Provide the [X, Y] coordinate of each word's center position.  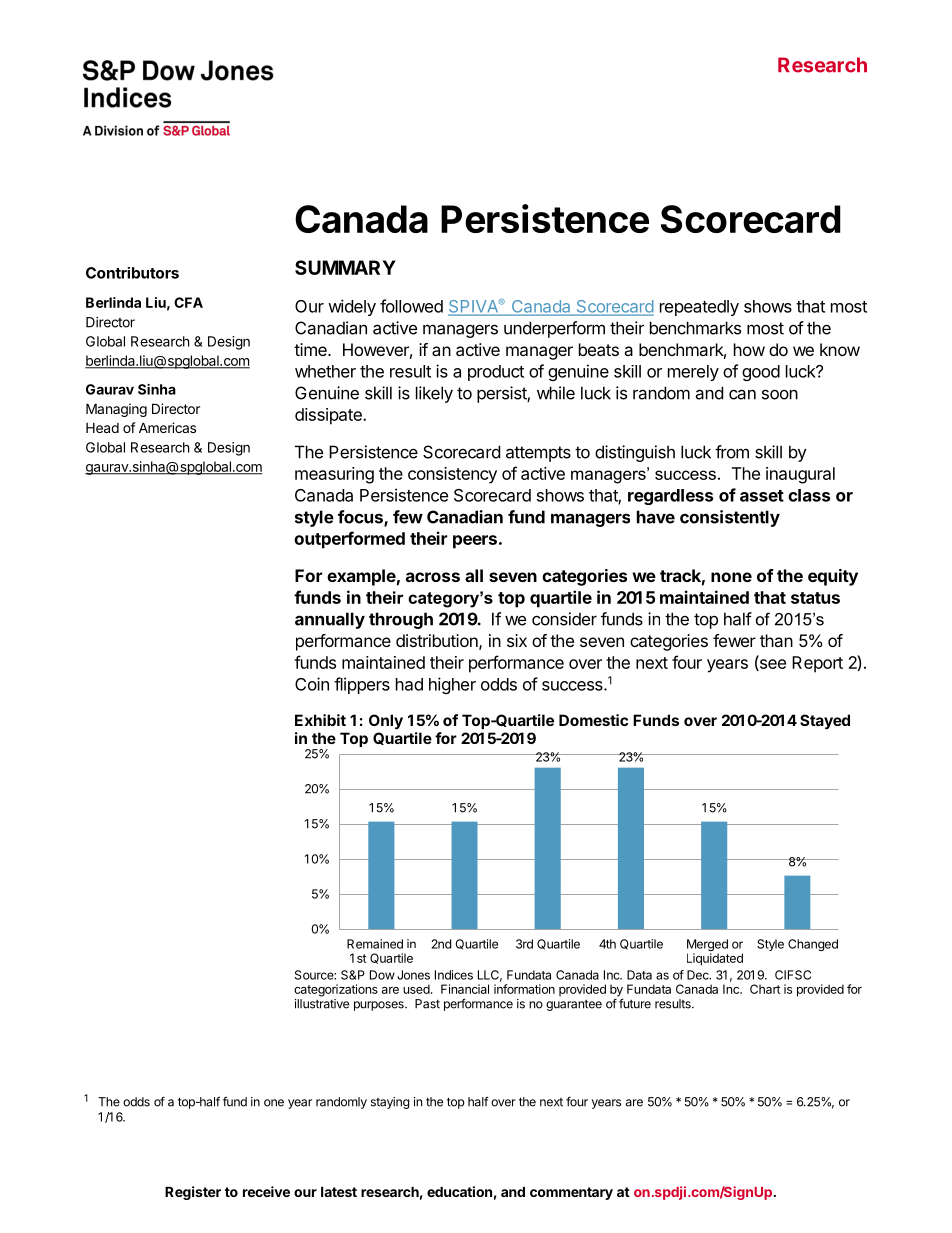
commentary [571, 1193]
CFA [188, 302]
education [459, 1191]
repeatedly [699, 308]
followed [411, 306]
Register [193, 1193]
